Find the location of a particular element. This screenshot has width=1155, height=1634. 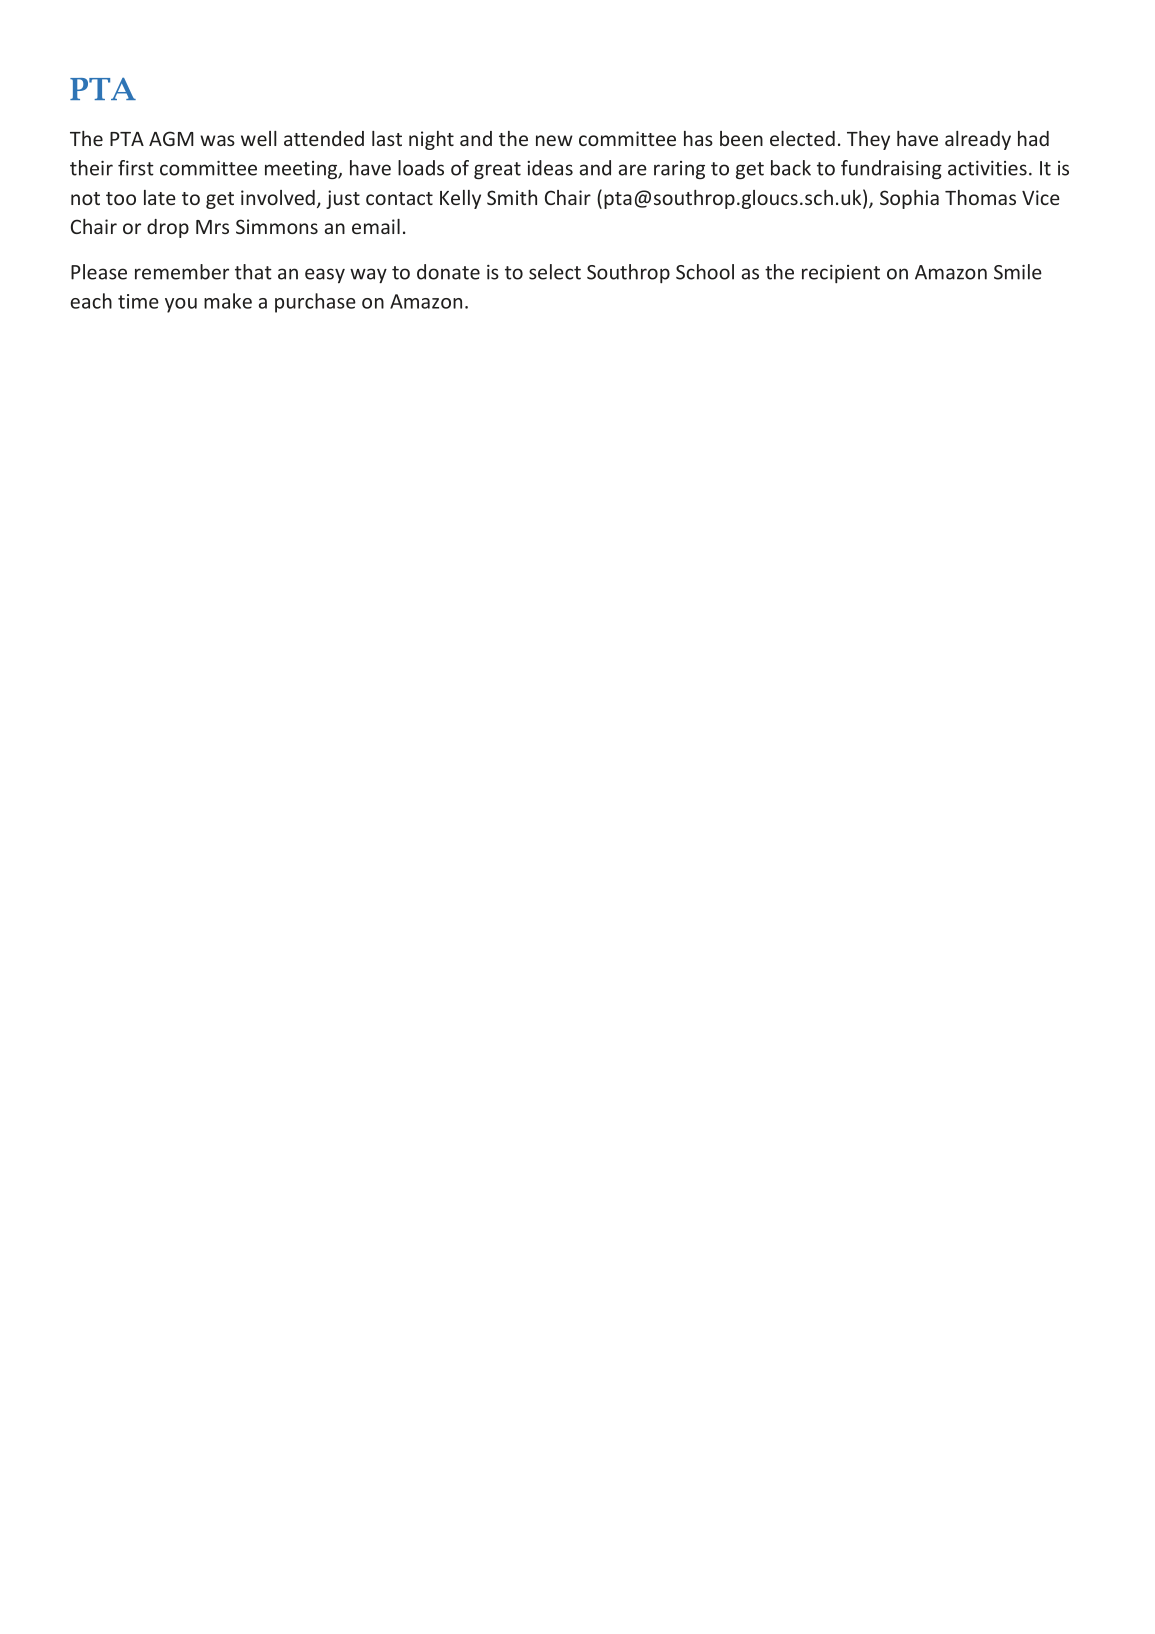

recipient is located at coordinates (841, 274).
